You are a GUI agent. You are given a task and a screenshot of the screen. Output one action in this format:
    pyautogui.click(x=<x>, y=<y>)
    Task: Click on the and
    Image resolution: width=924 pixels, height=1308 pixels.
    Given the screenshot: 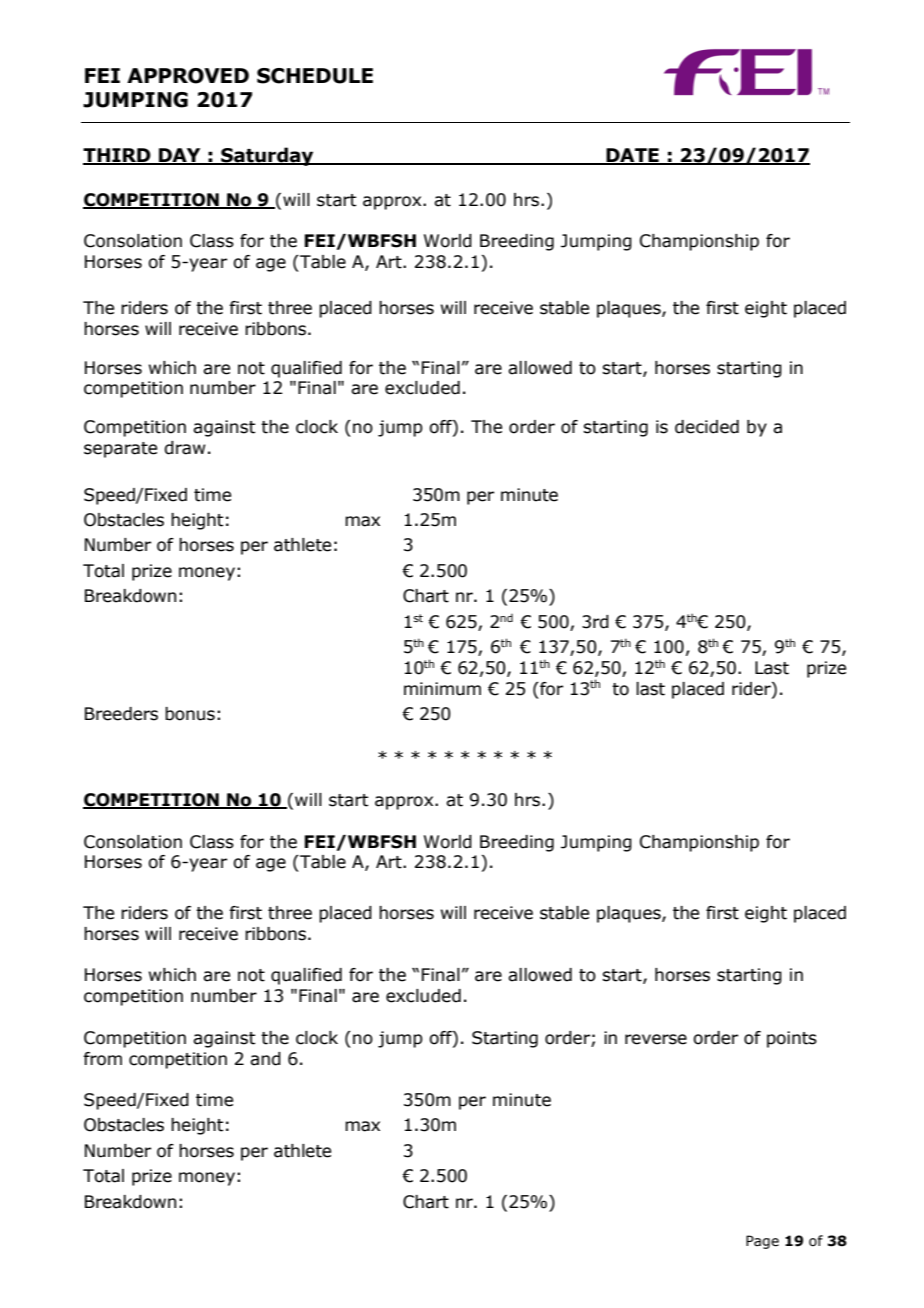 What is the action you would take?
    pyautogui.click(x=265, y=1059)
